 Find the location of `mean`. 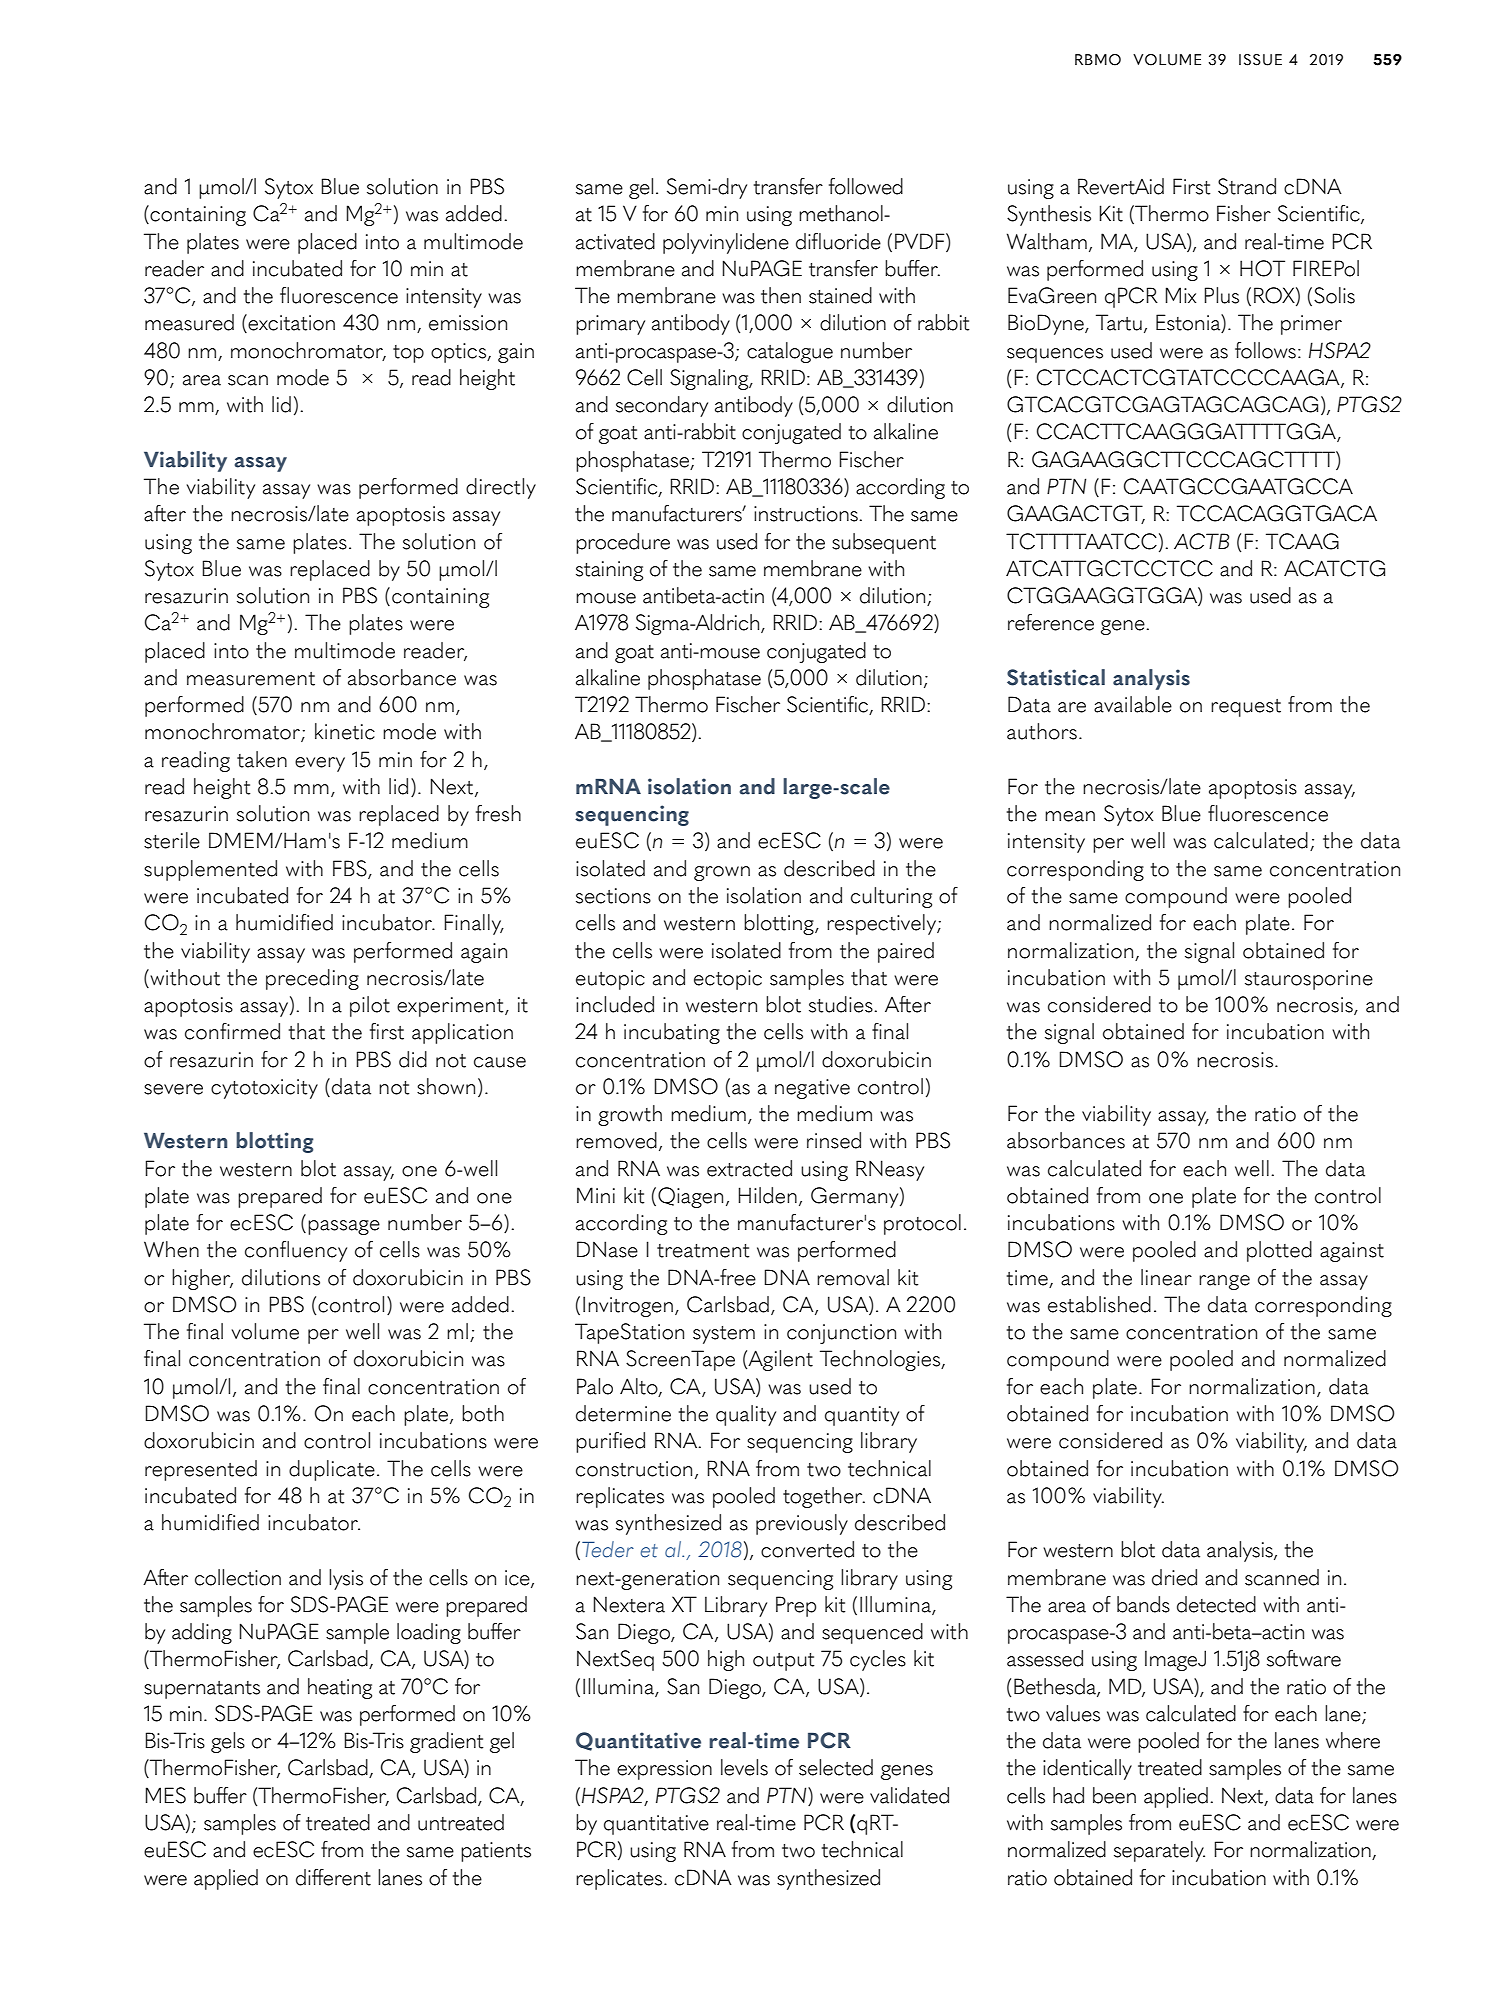

mean is located at coordinates (1070, 816).
